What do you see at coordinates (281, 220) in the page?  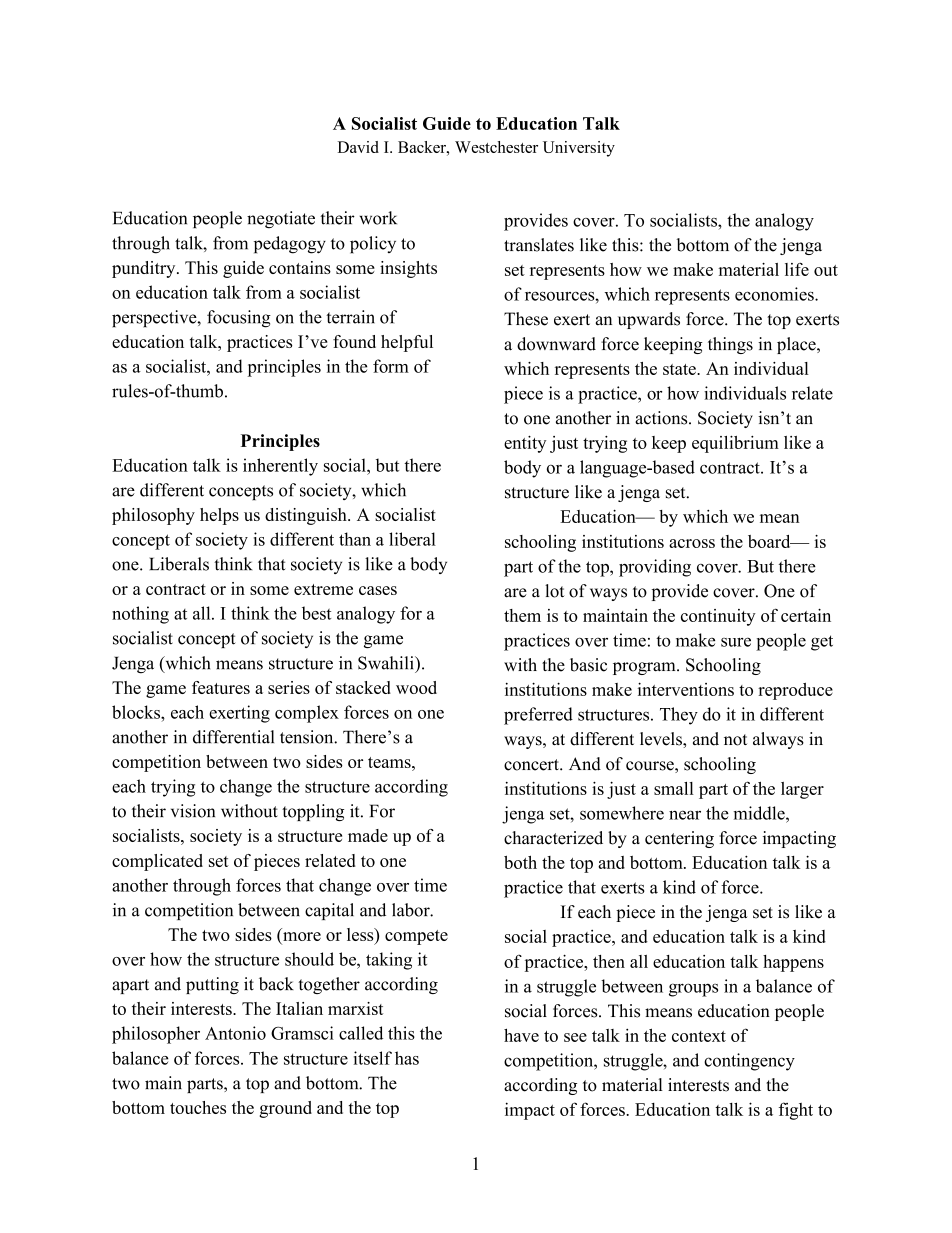 I see `negotiate` at bounding box center [281, 220].
